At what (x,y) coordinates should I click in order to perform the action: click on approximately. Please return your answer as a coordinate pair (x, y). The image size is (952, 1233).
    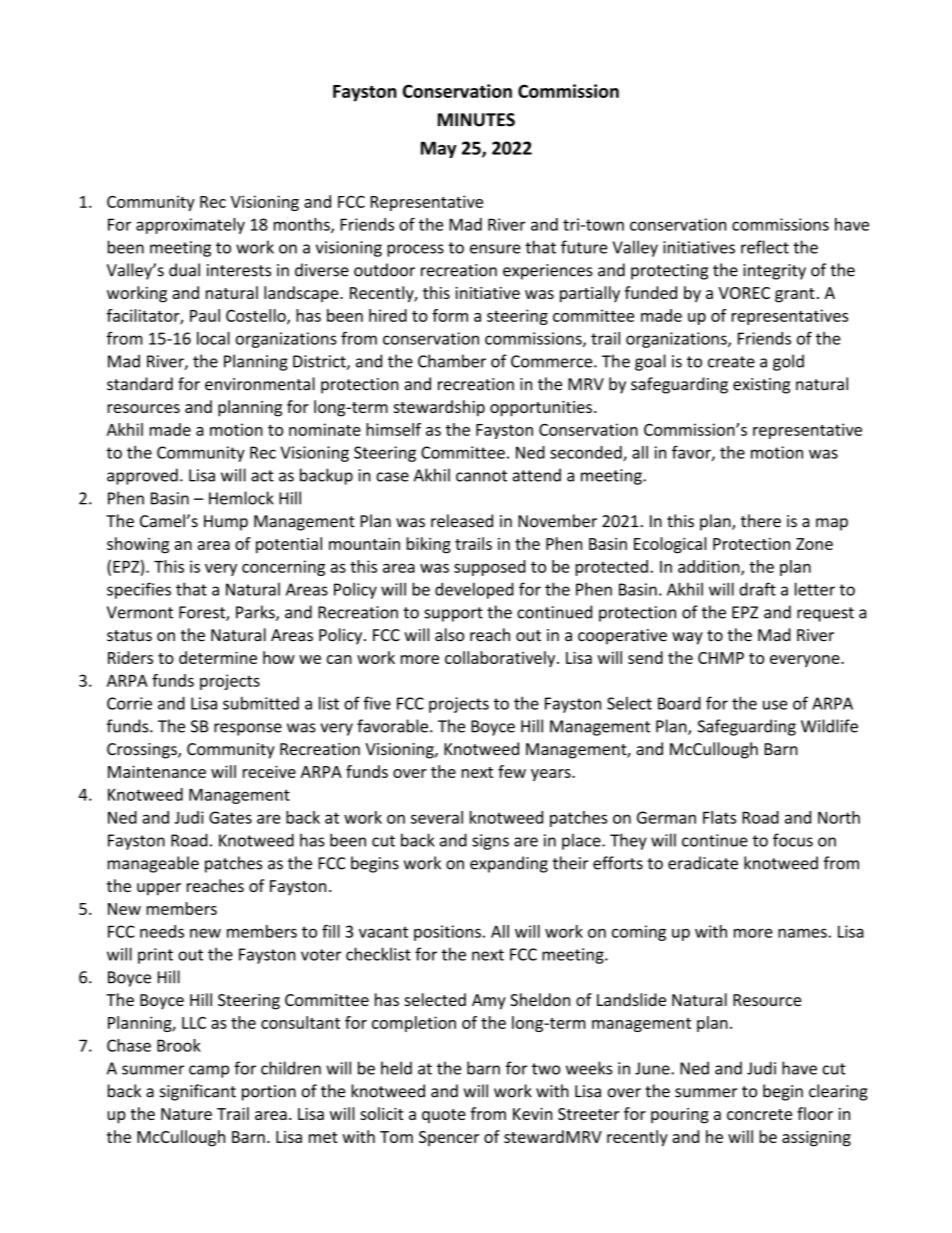
    Looking at the image, I should click on (190, 226).
